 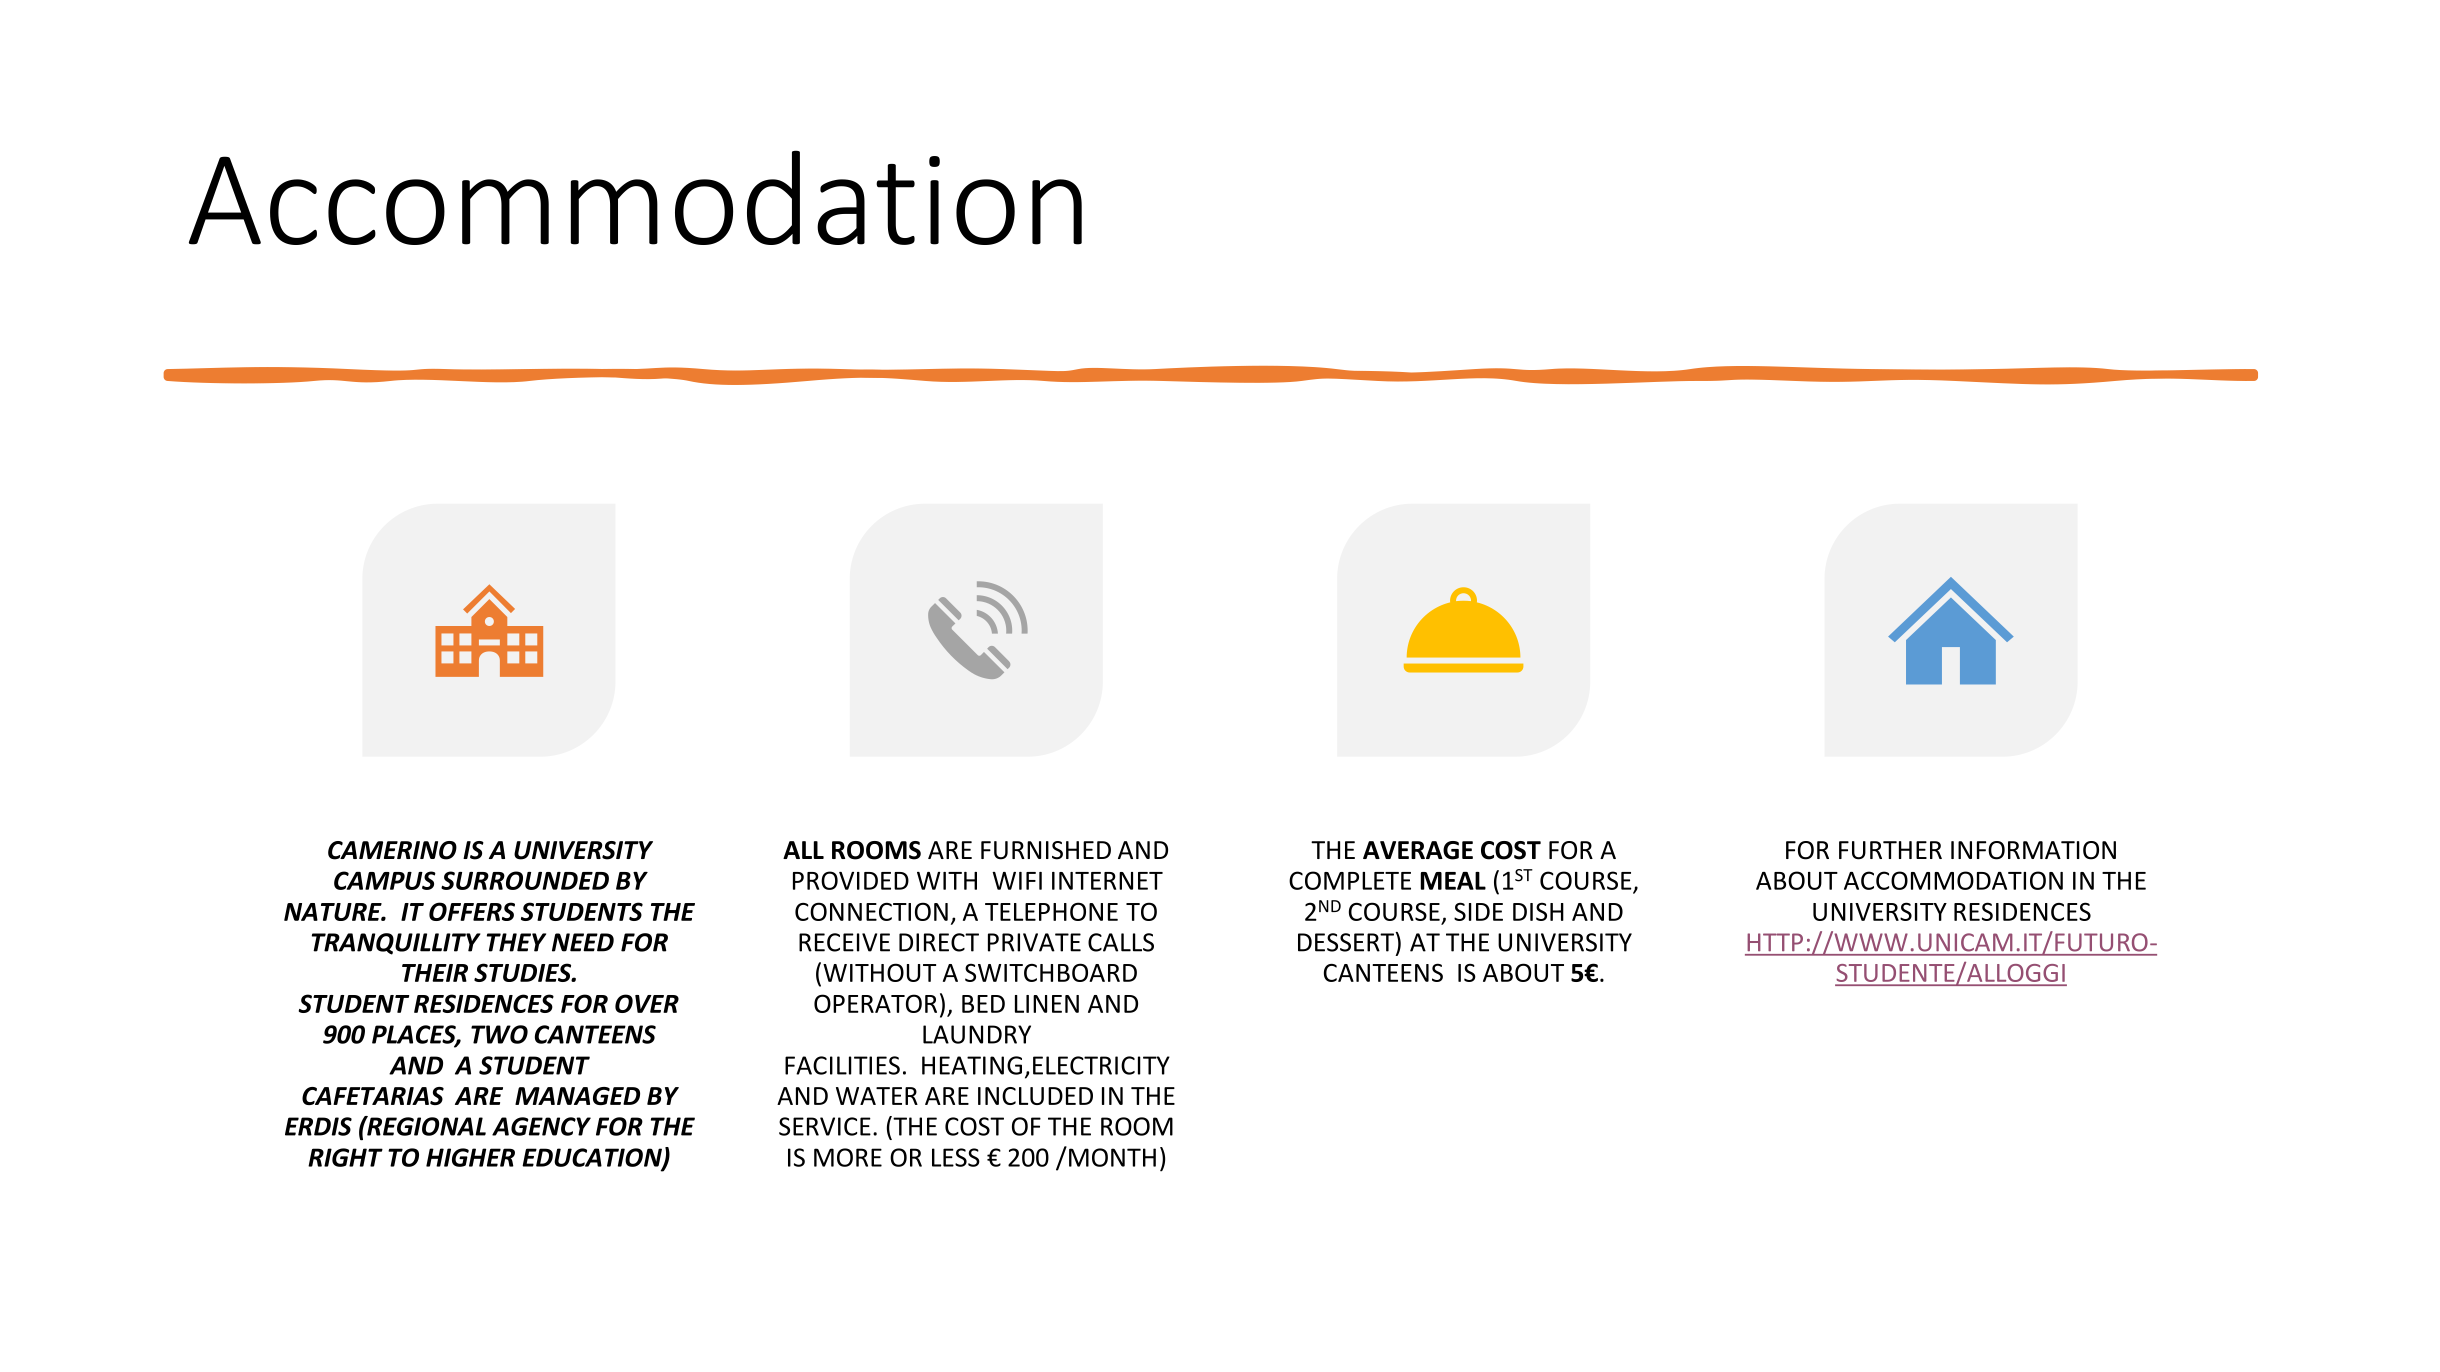 I want to click on BED, so click(x=983, y=1004).
